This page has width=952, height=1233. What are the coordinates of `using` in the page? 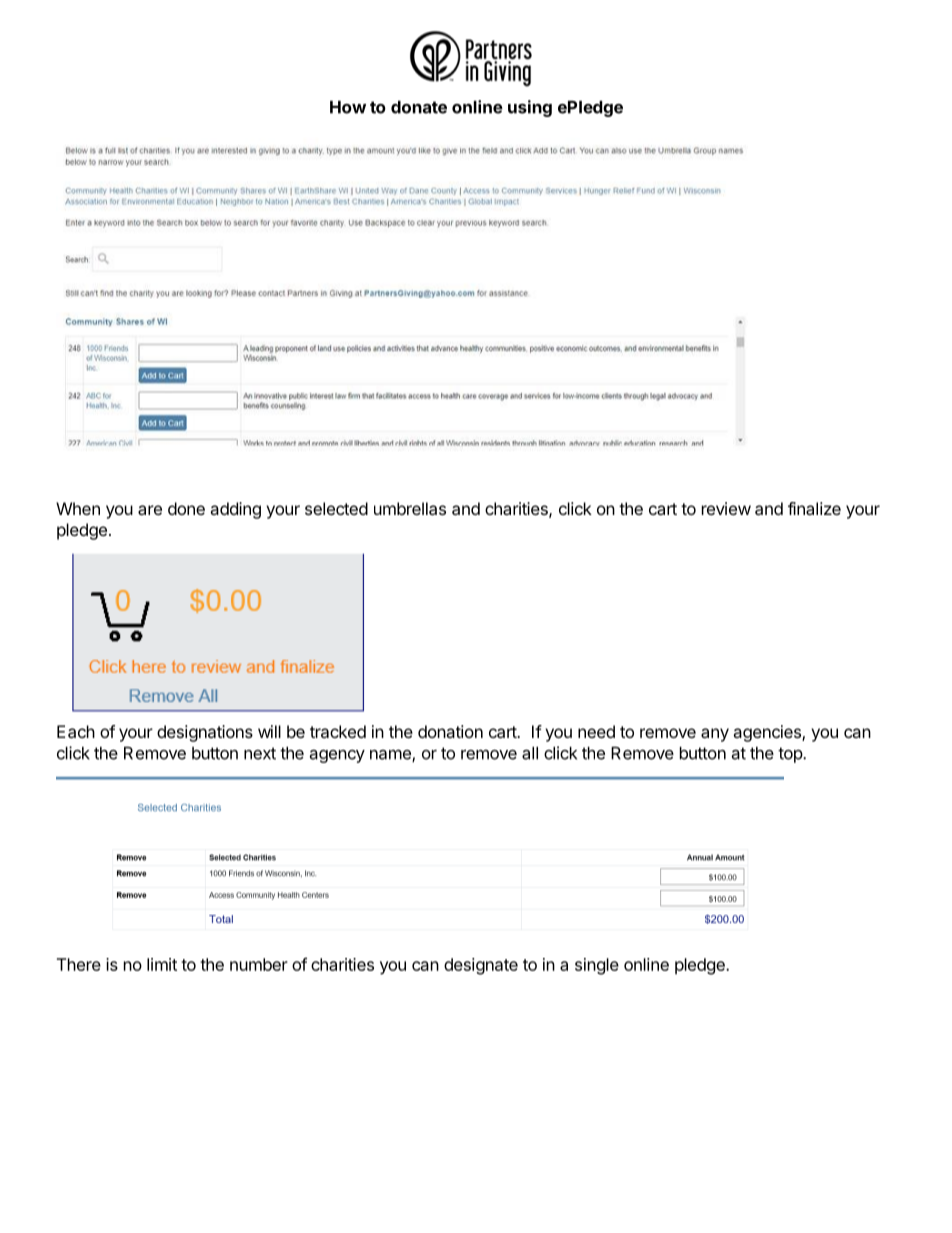 It's located at (530, 108).
